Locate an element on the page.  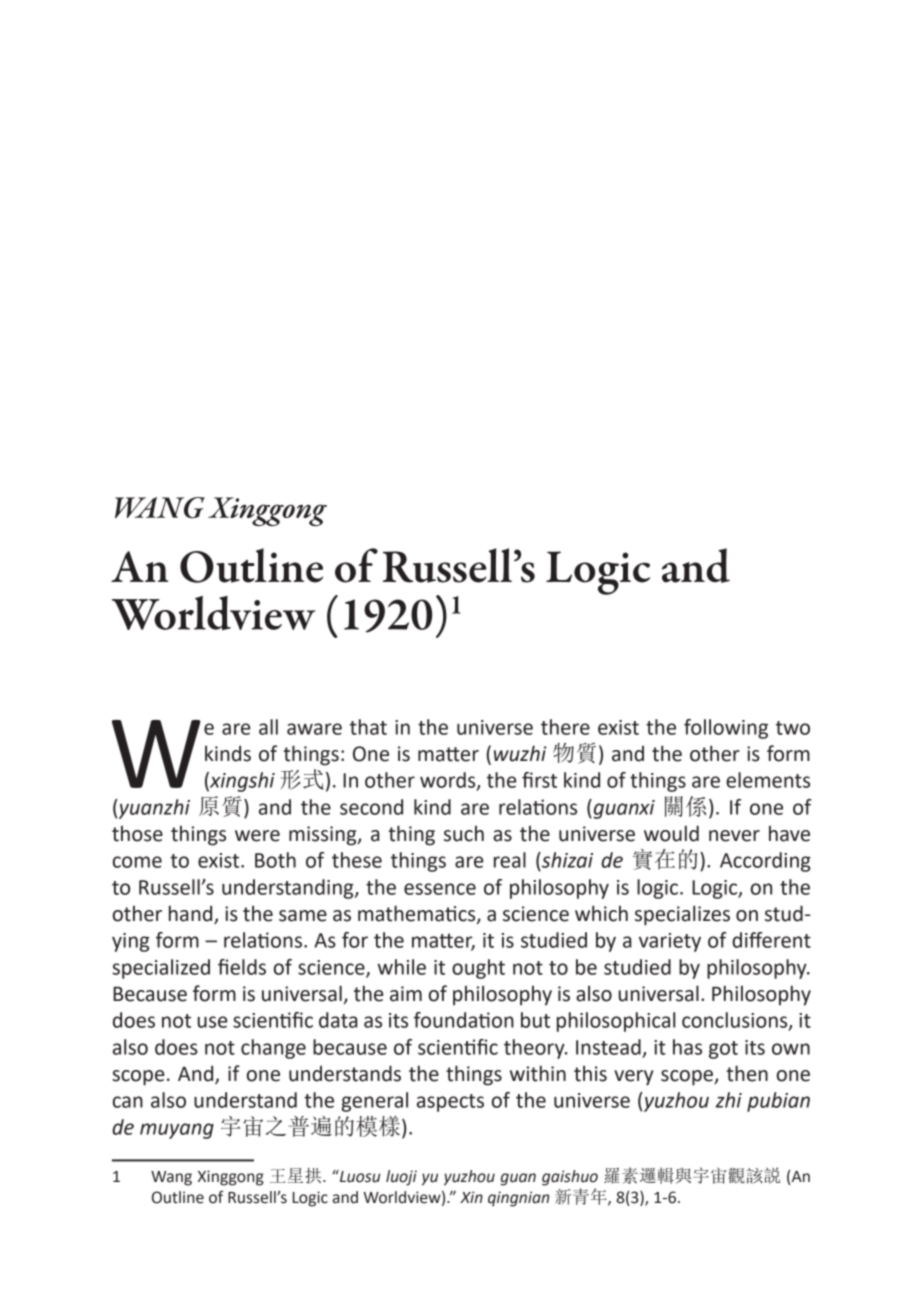
all is located at coordinates (268, 727).
